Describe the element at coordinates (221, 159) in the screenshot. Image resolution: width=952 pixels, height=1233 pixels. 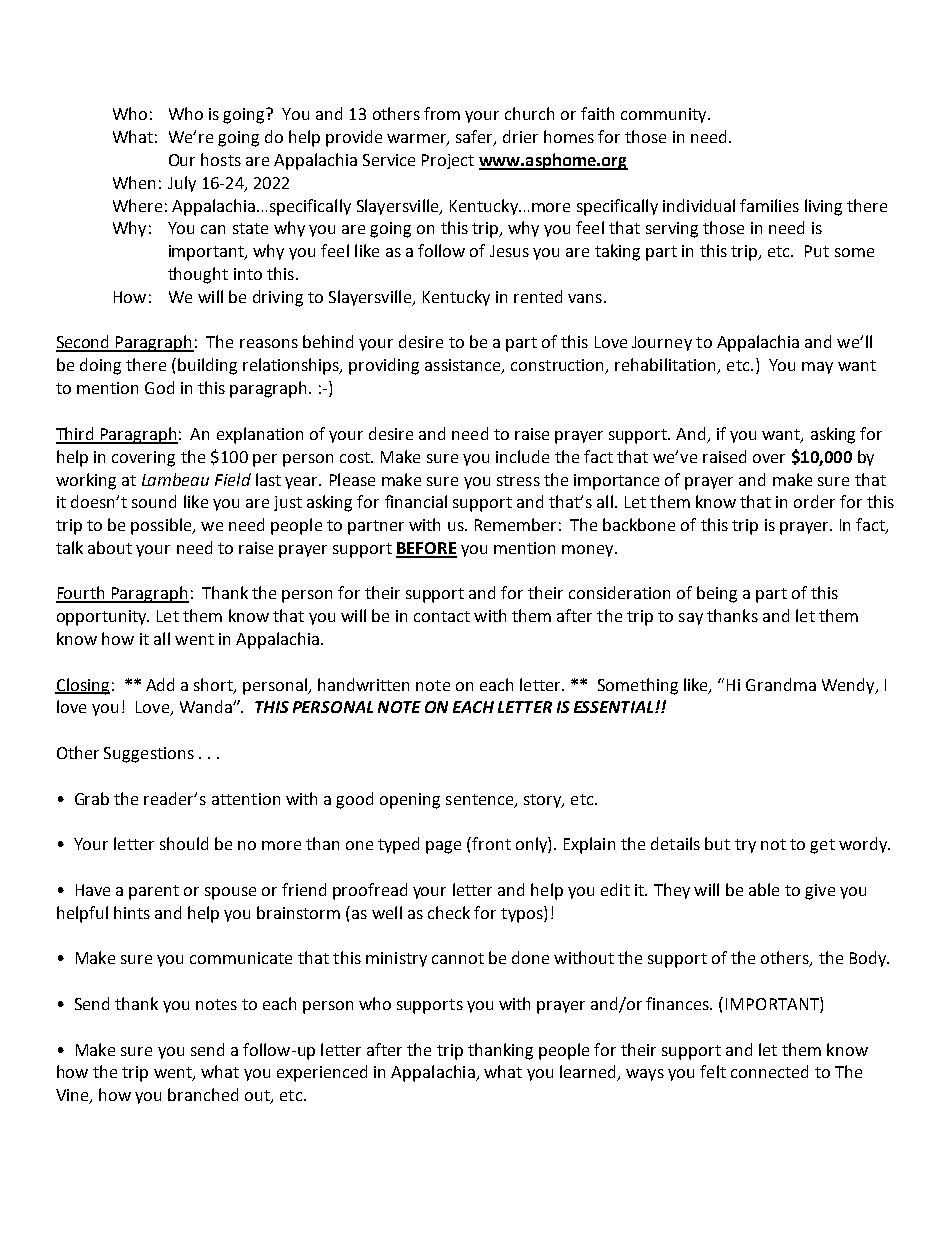
I see `hosts` at that location.
